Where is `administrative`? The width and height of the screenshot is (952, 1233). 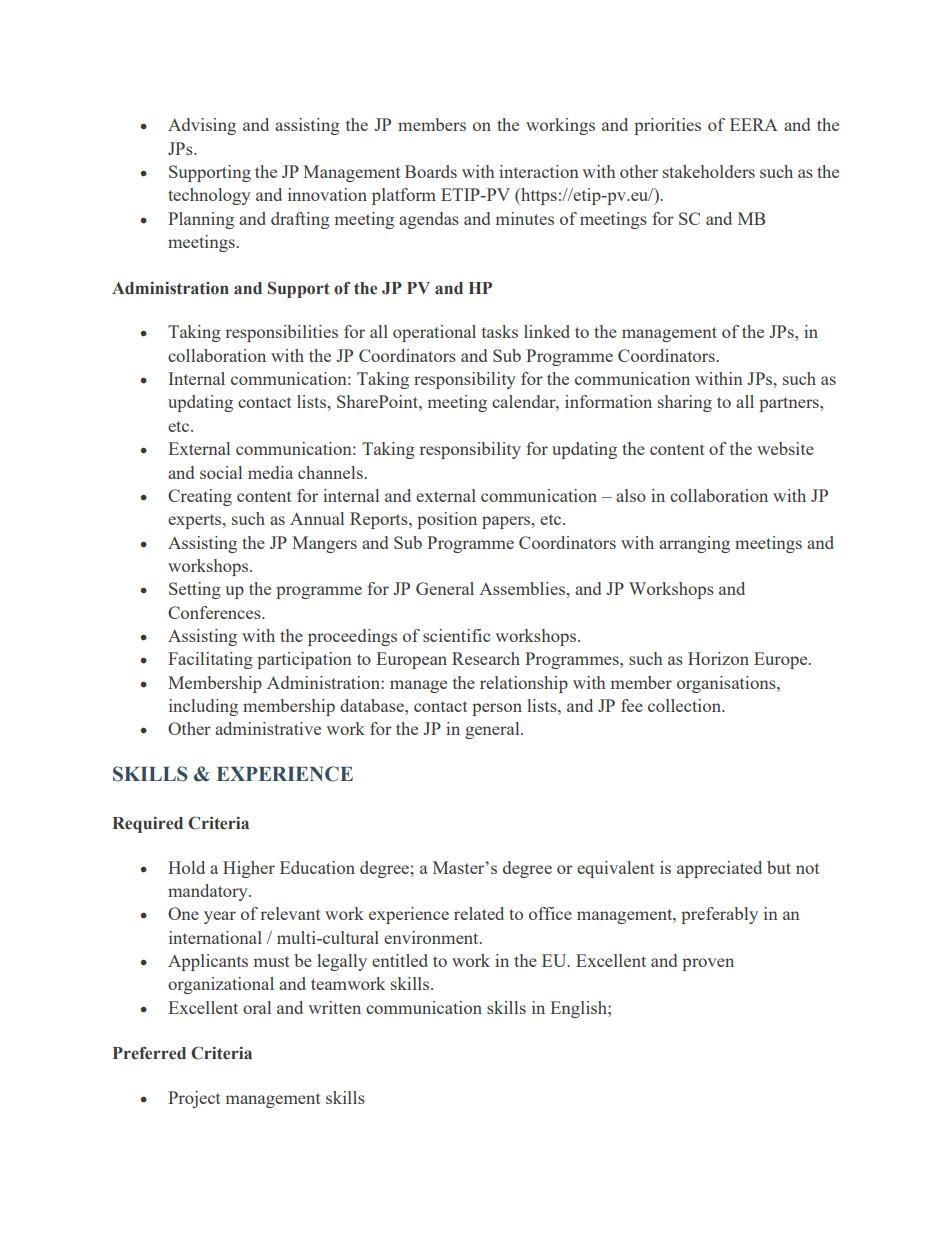 administrative is located at coordinates (268, 728).
